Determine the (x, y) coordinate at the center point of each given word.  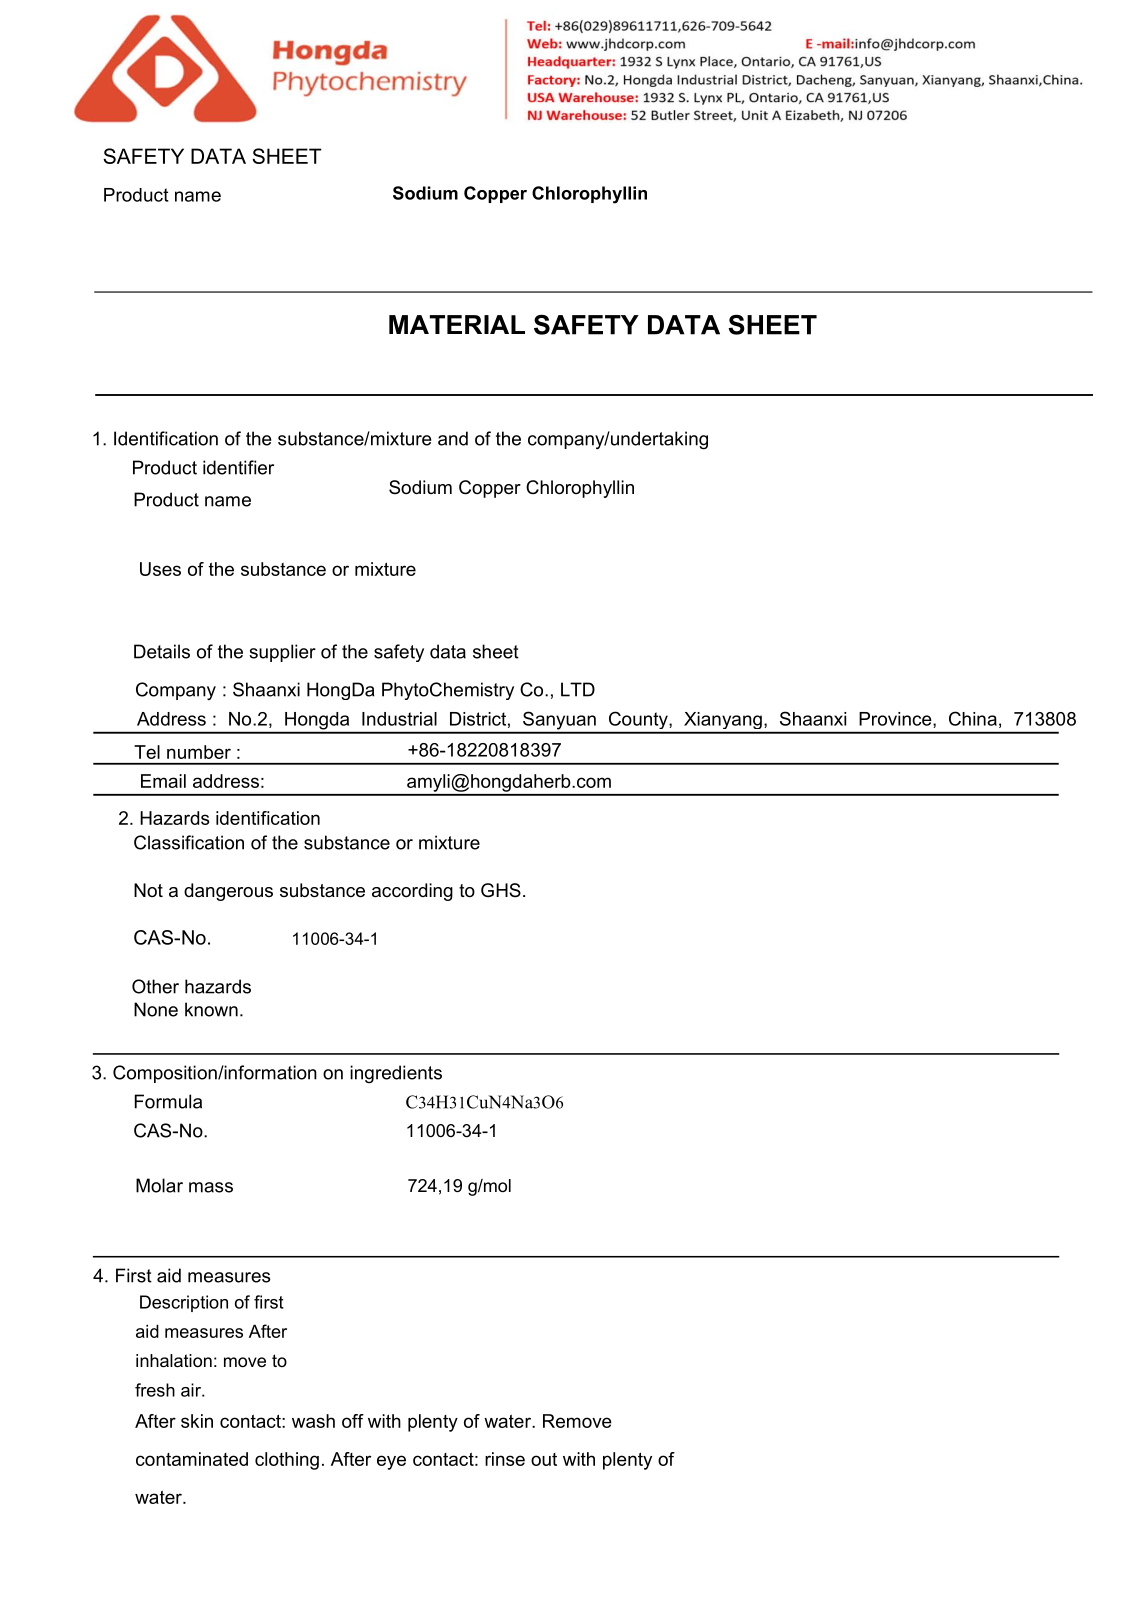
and (453, 438)
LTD (578, 689)
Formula (168, 1101)
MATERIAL (457, 324)
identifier (238, 467)
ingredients (396, 1074)
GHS (501, 890)
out (544, 1459)
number (199, 752)
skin (197, 1421)
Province (896, 720)
